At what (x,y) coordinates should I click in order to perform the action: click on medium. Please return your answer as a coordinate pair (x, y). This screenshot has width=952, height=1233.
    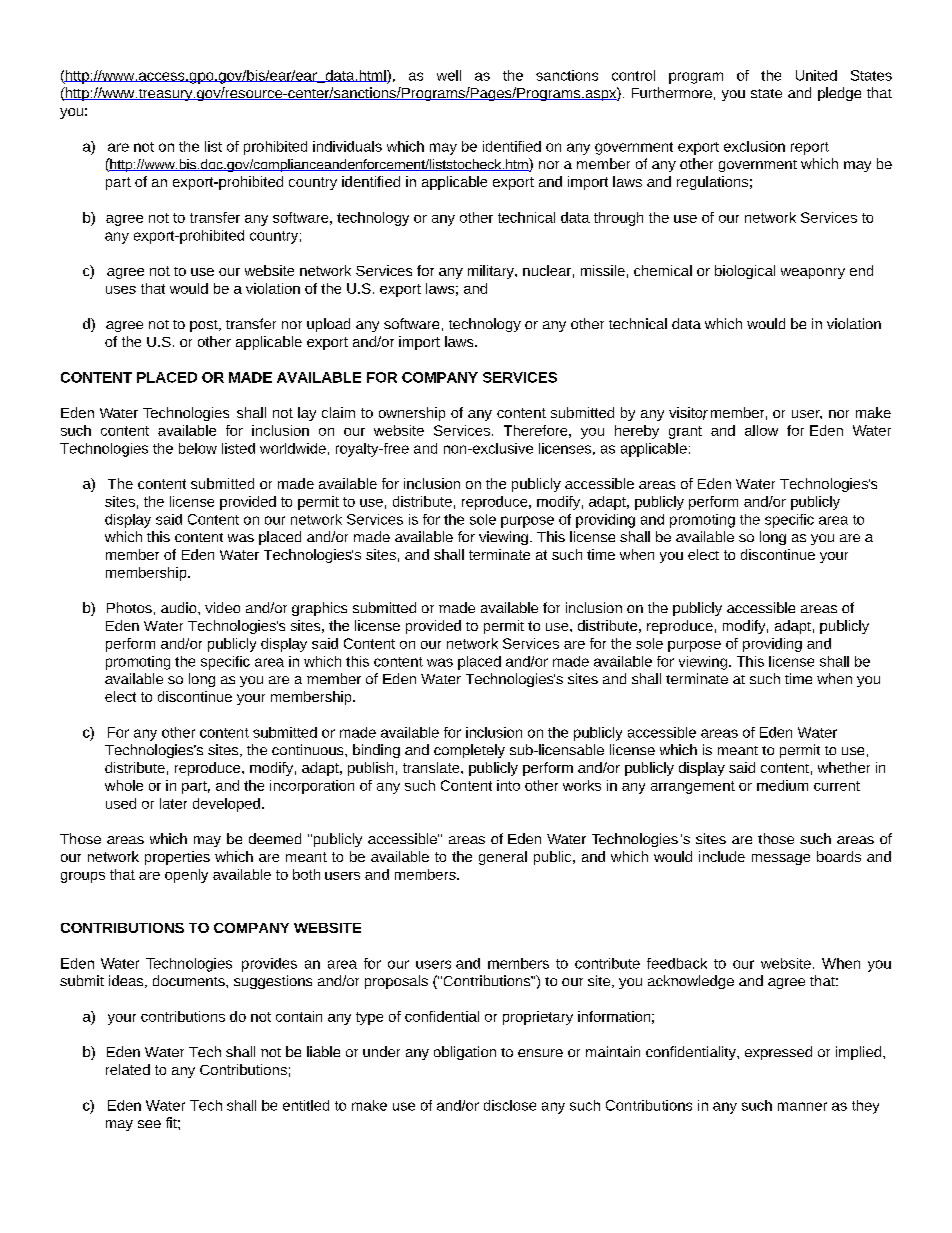
    Looking at the image, I should click on (782, 785).
